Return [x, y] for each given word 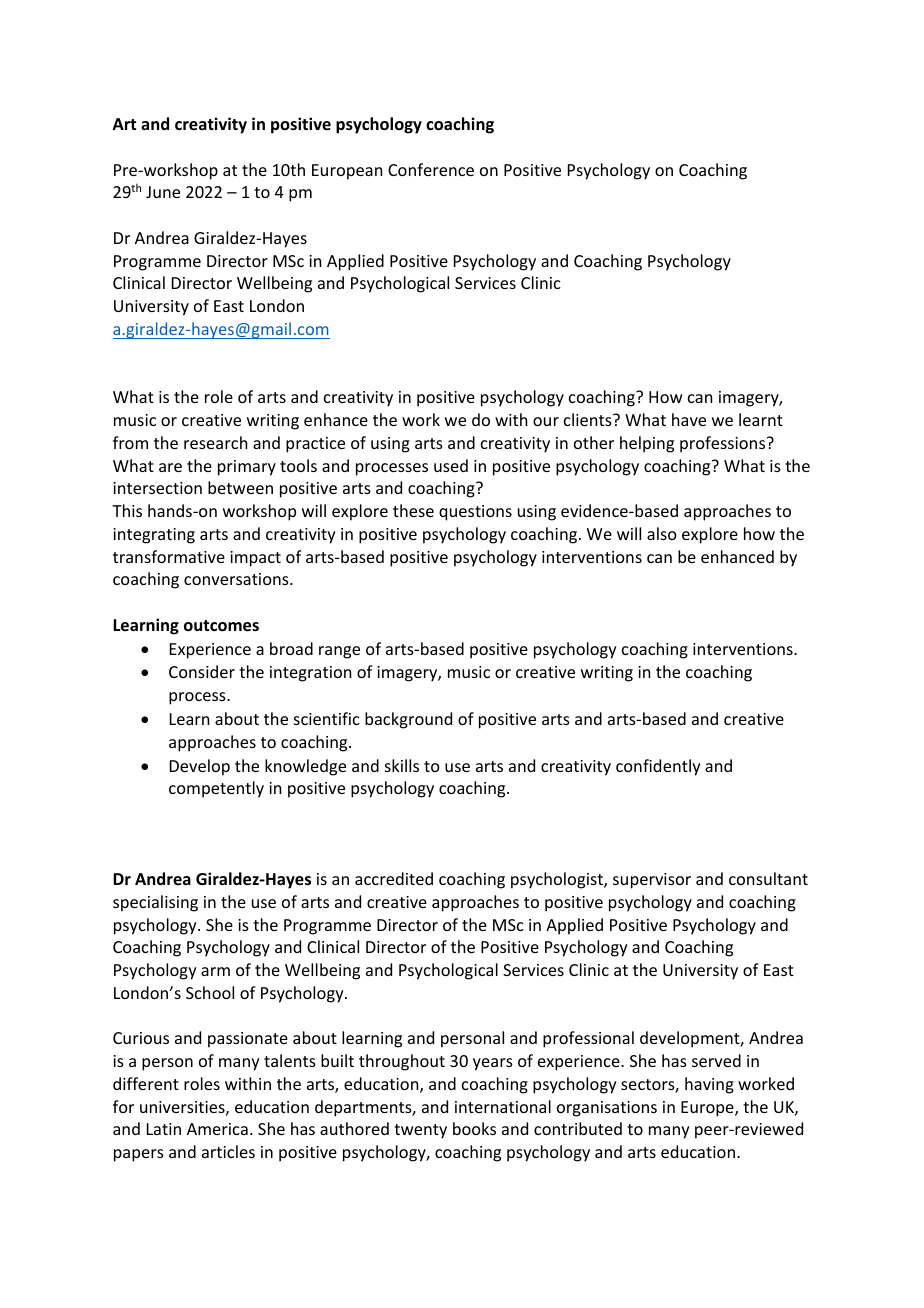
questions [475, 513]
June [163, 192]
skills [402, 765]
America [217, 1129]
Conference [431, 169]
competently [216, 789]
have [689, 419]
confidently [658, 767]
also [662, 533]
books [474, 1128]
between [240, 487]
